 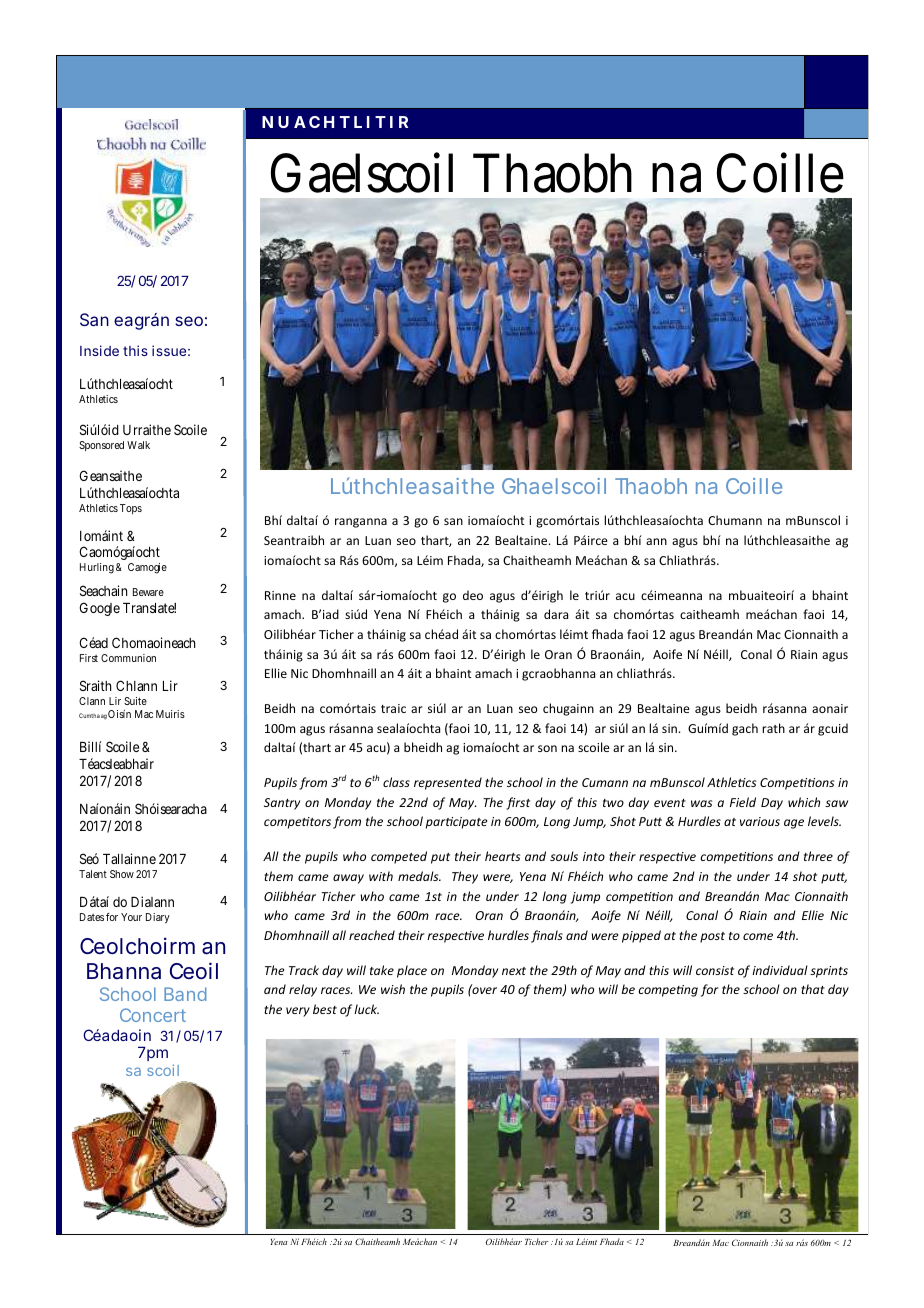 I want to click on rath, so click(x=773, y=728).
